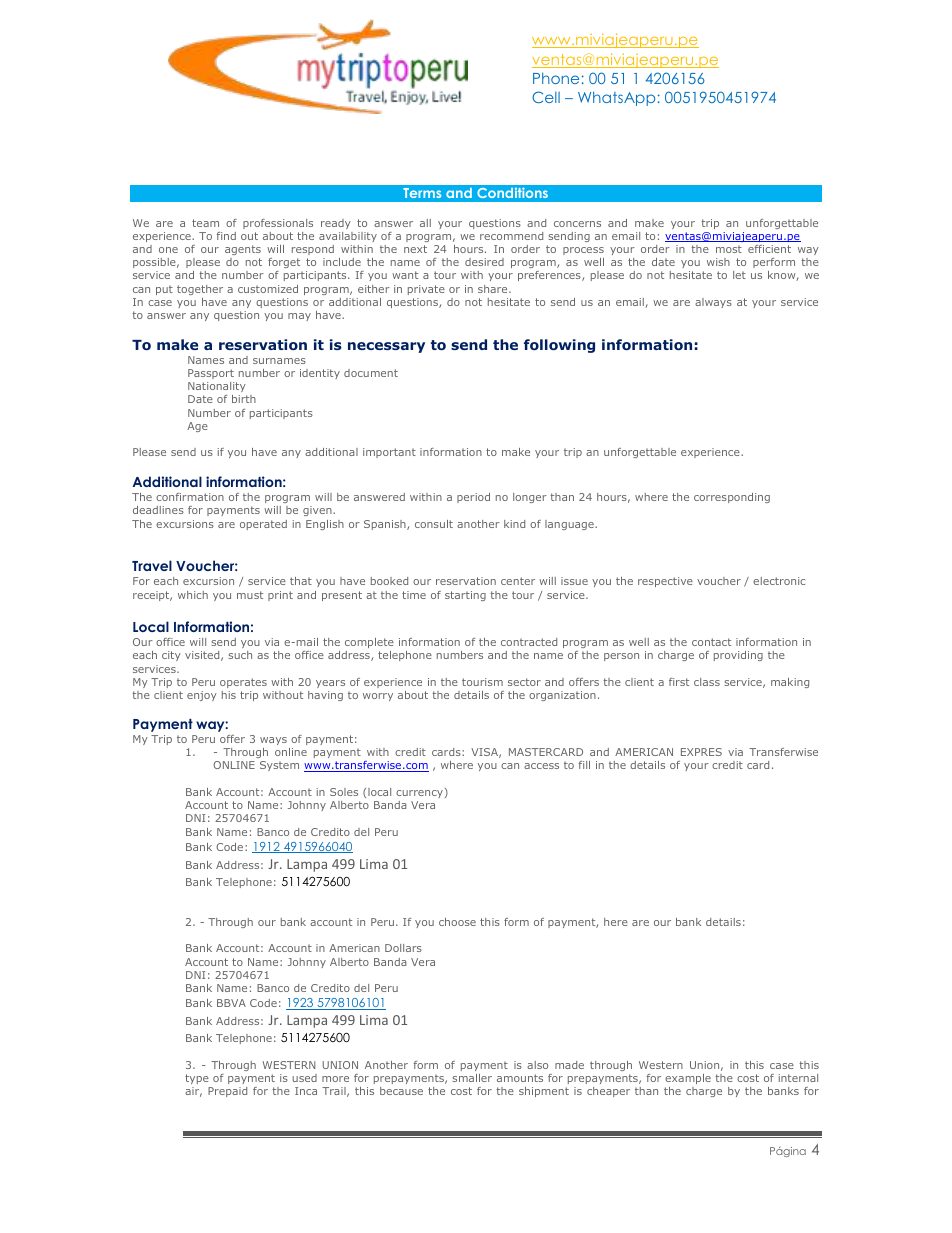  What do you see at coordinates (473, 498) in the screenshot?
I see `period` at bounding box center [473, 498].
